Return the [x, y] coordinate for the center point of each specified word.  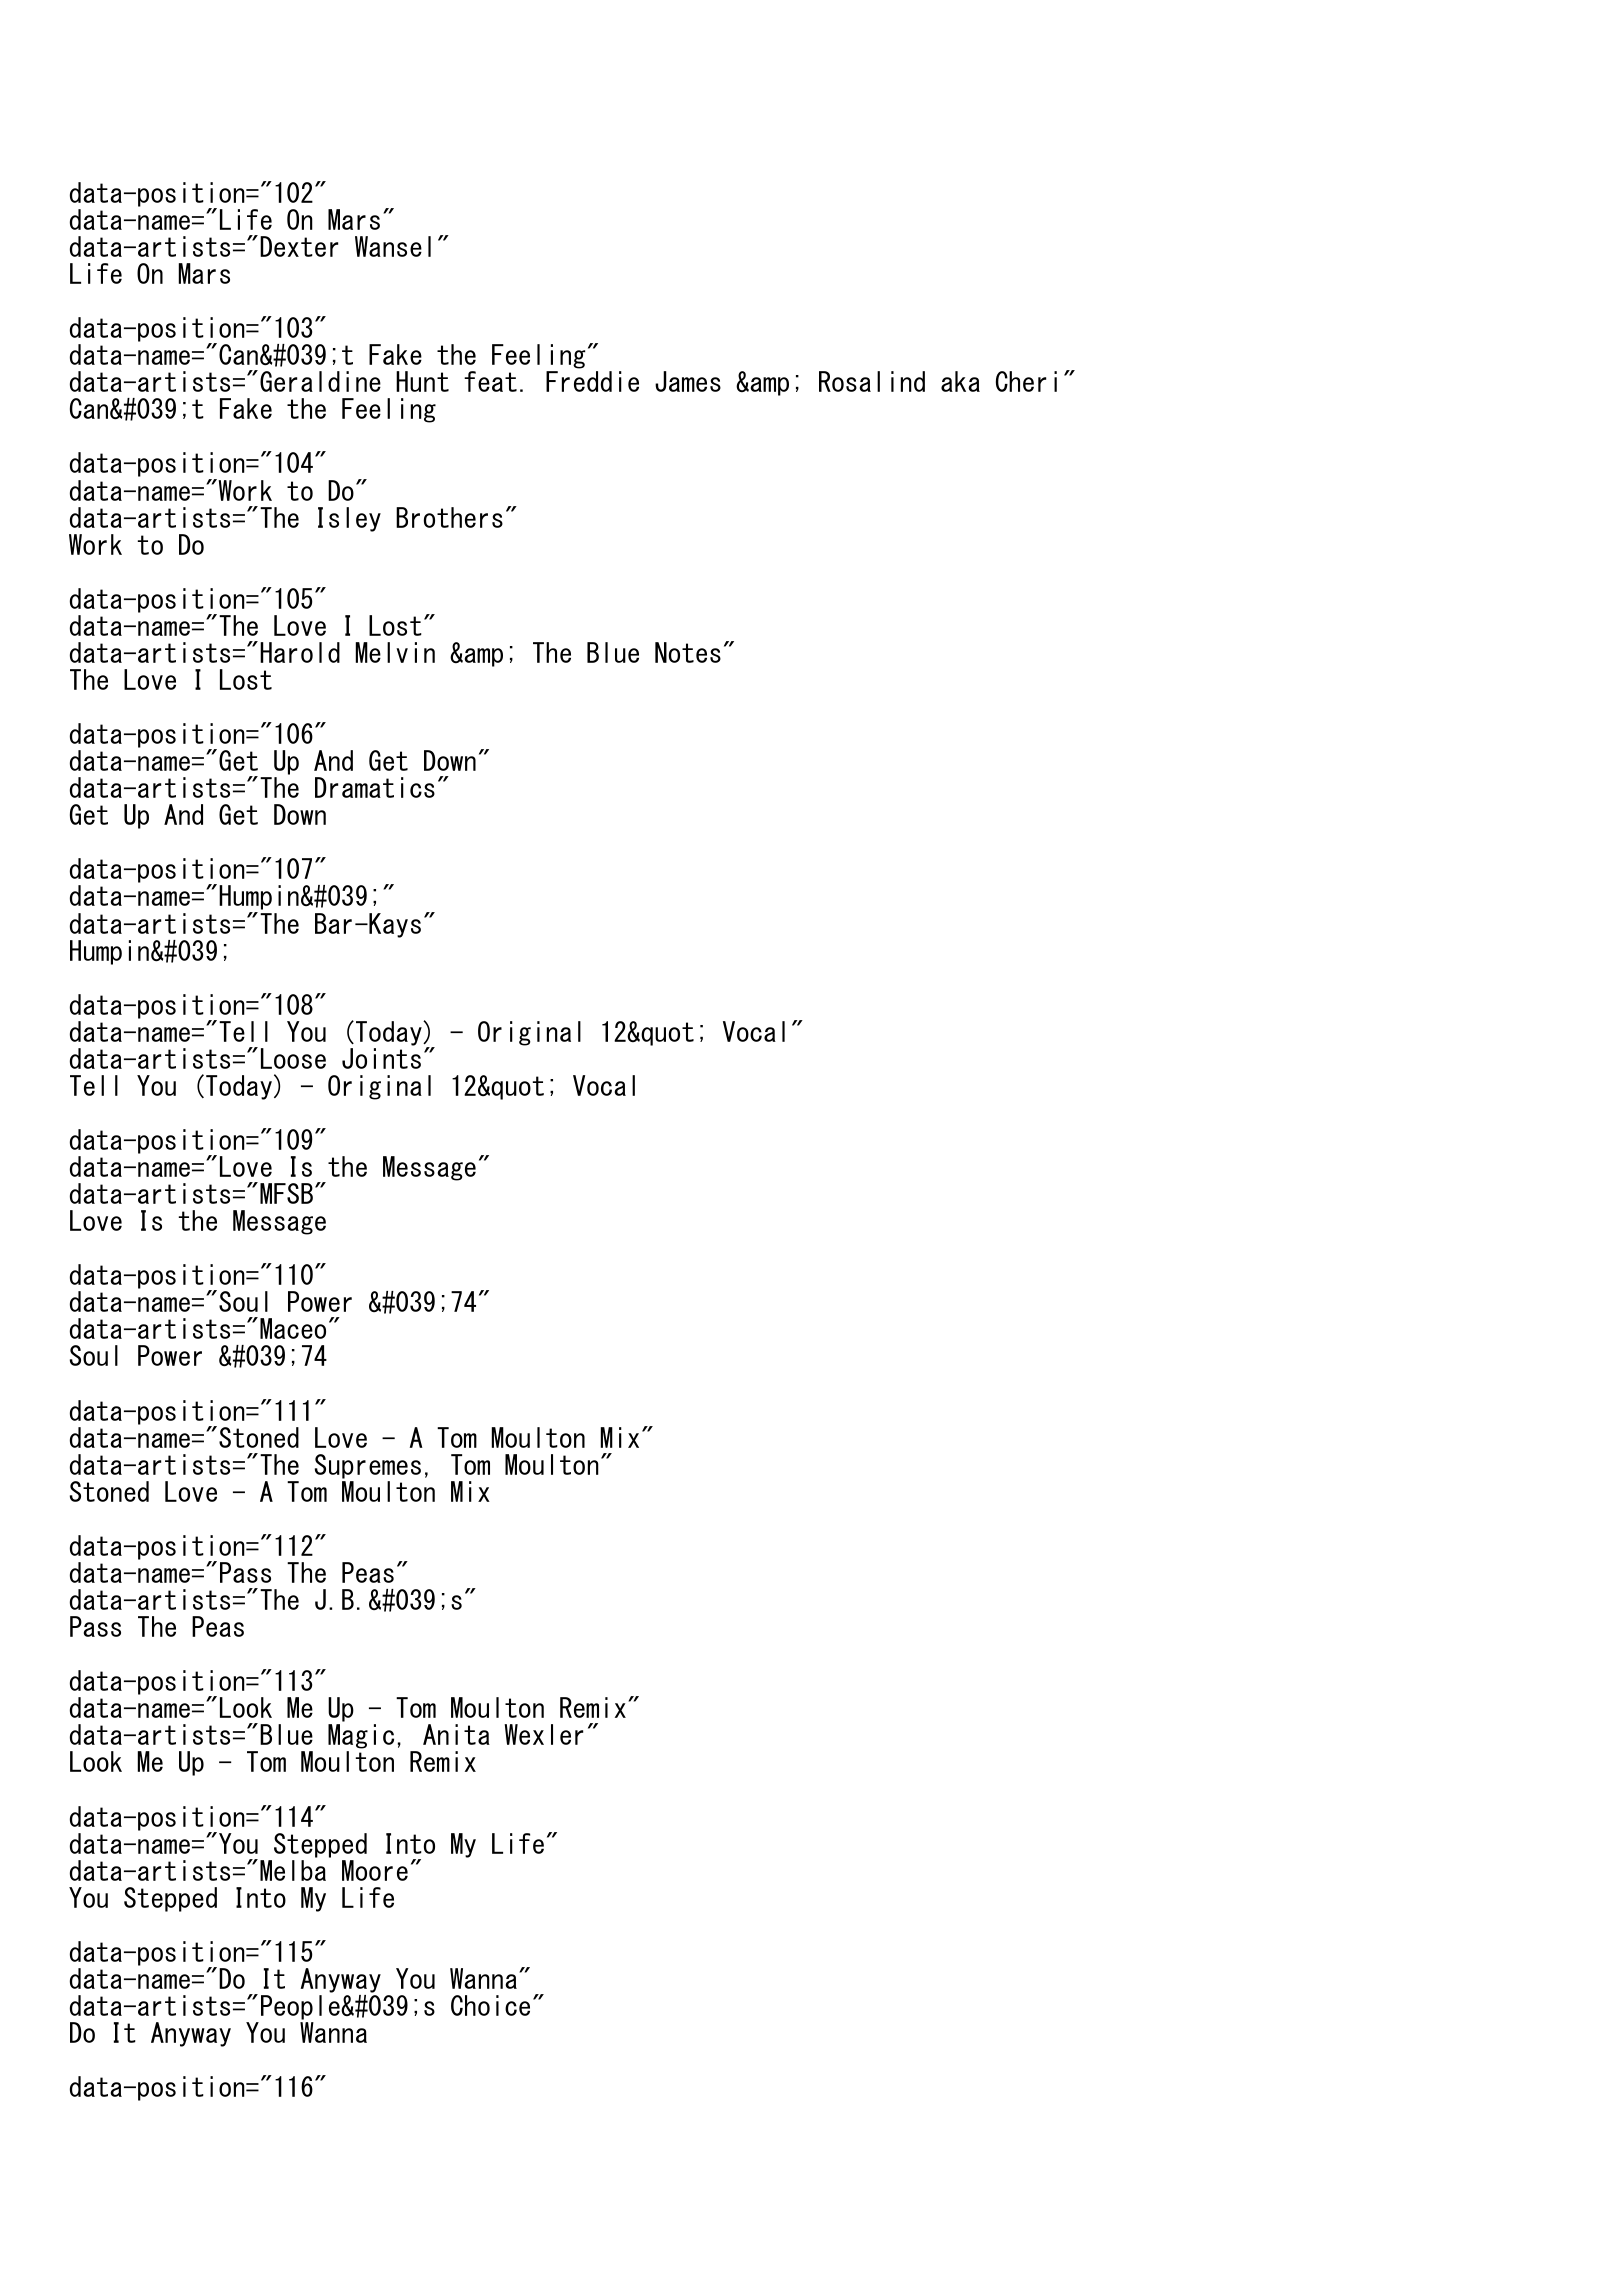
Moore [375, 1870]
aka [960, 381]
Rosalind [872, 381]
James [688, 381]
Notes [688, 652]
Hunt [422, 381]
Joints [381, 1058]
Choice [490, 2005]
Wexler [543, 1734]
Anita [456, 1734]
